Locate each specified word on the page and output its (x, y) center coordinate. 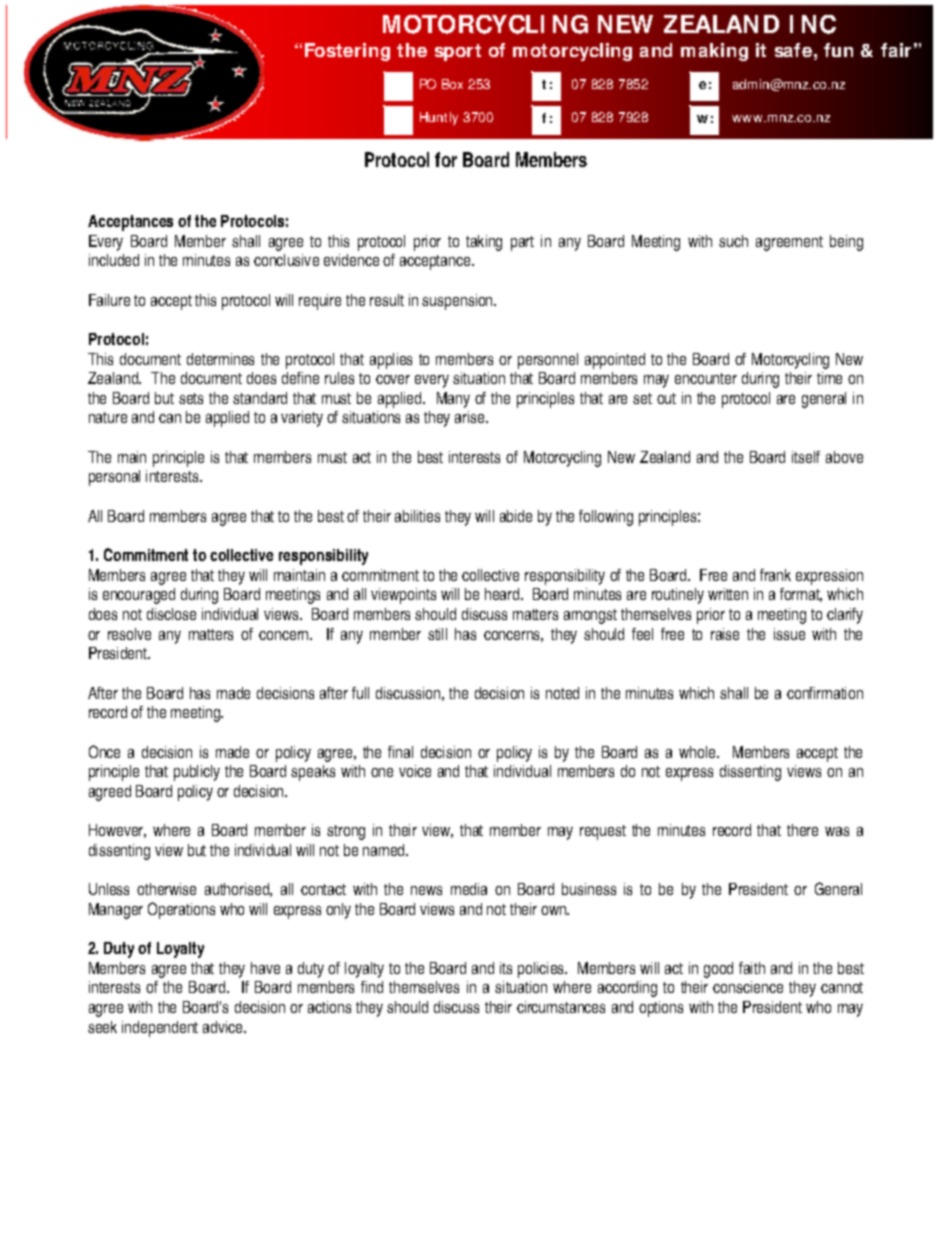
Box (452, 84)
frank (775, 575)
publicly (197, 773)
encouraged (139, 596)
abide (516, 516)
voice (415, 771)
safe (793, 50)
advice (224, 1027)
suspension (458, 302)
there (802, 830)
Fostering (347, 52)
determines (220, 359)
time (829, 378)
